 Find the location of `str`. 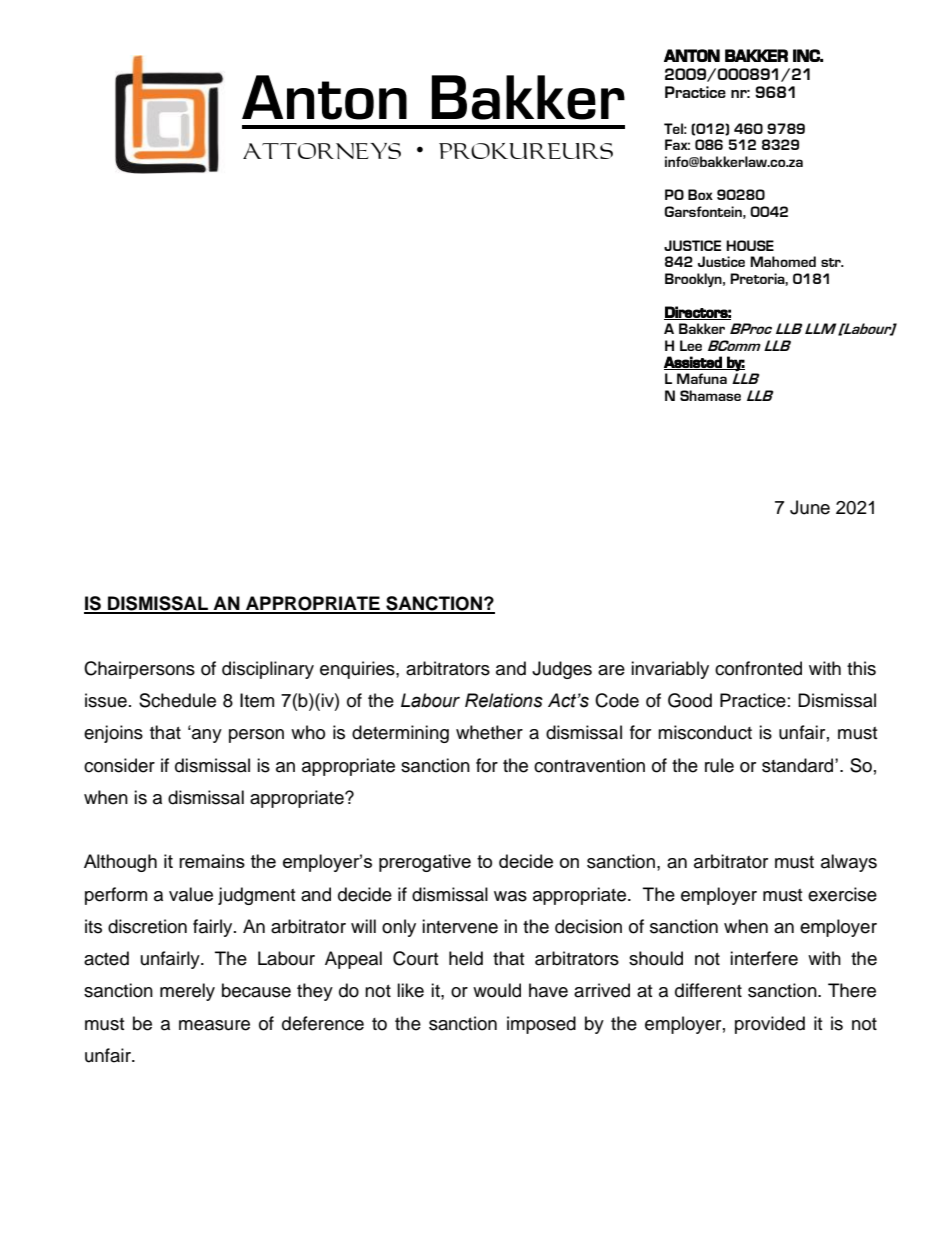

str is located at coordinates (832, 262).
